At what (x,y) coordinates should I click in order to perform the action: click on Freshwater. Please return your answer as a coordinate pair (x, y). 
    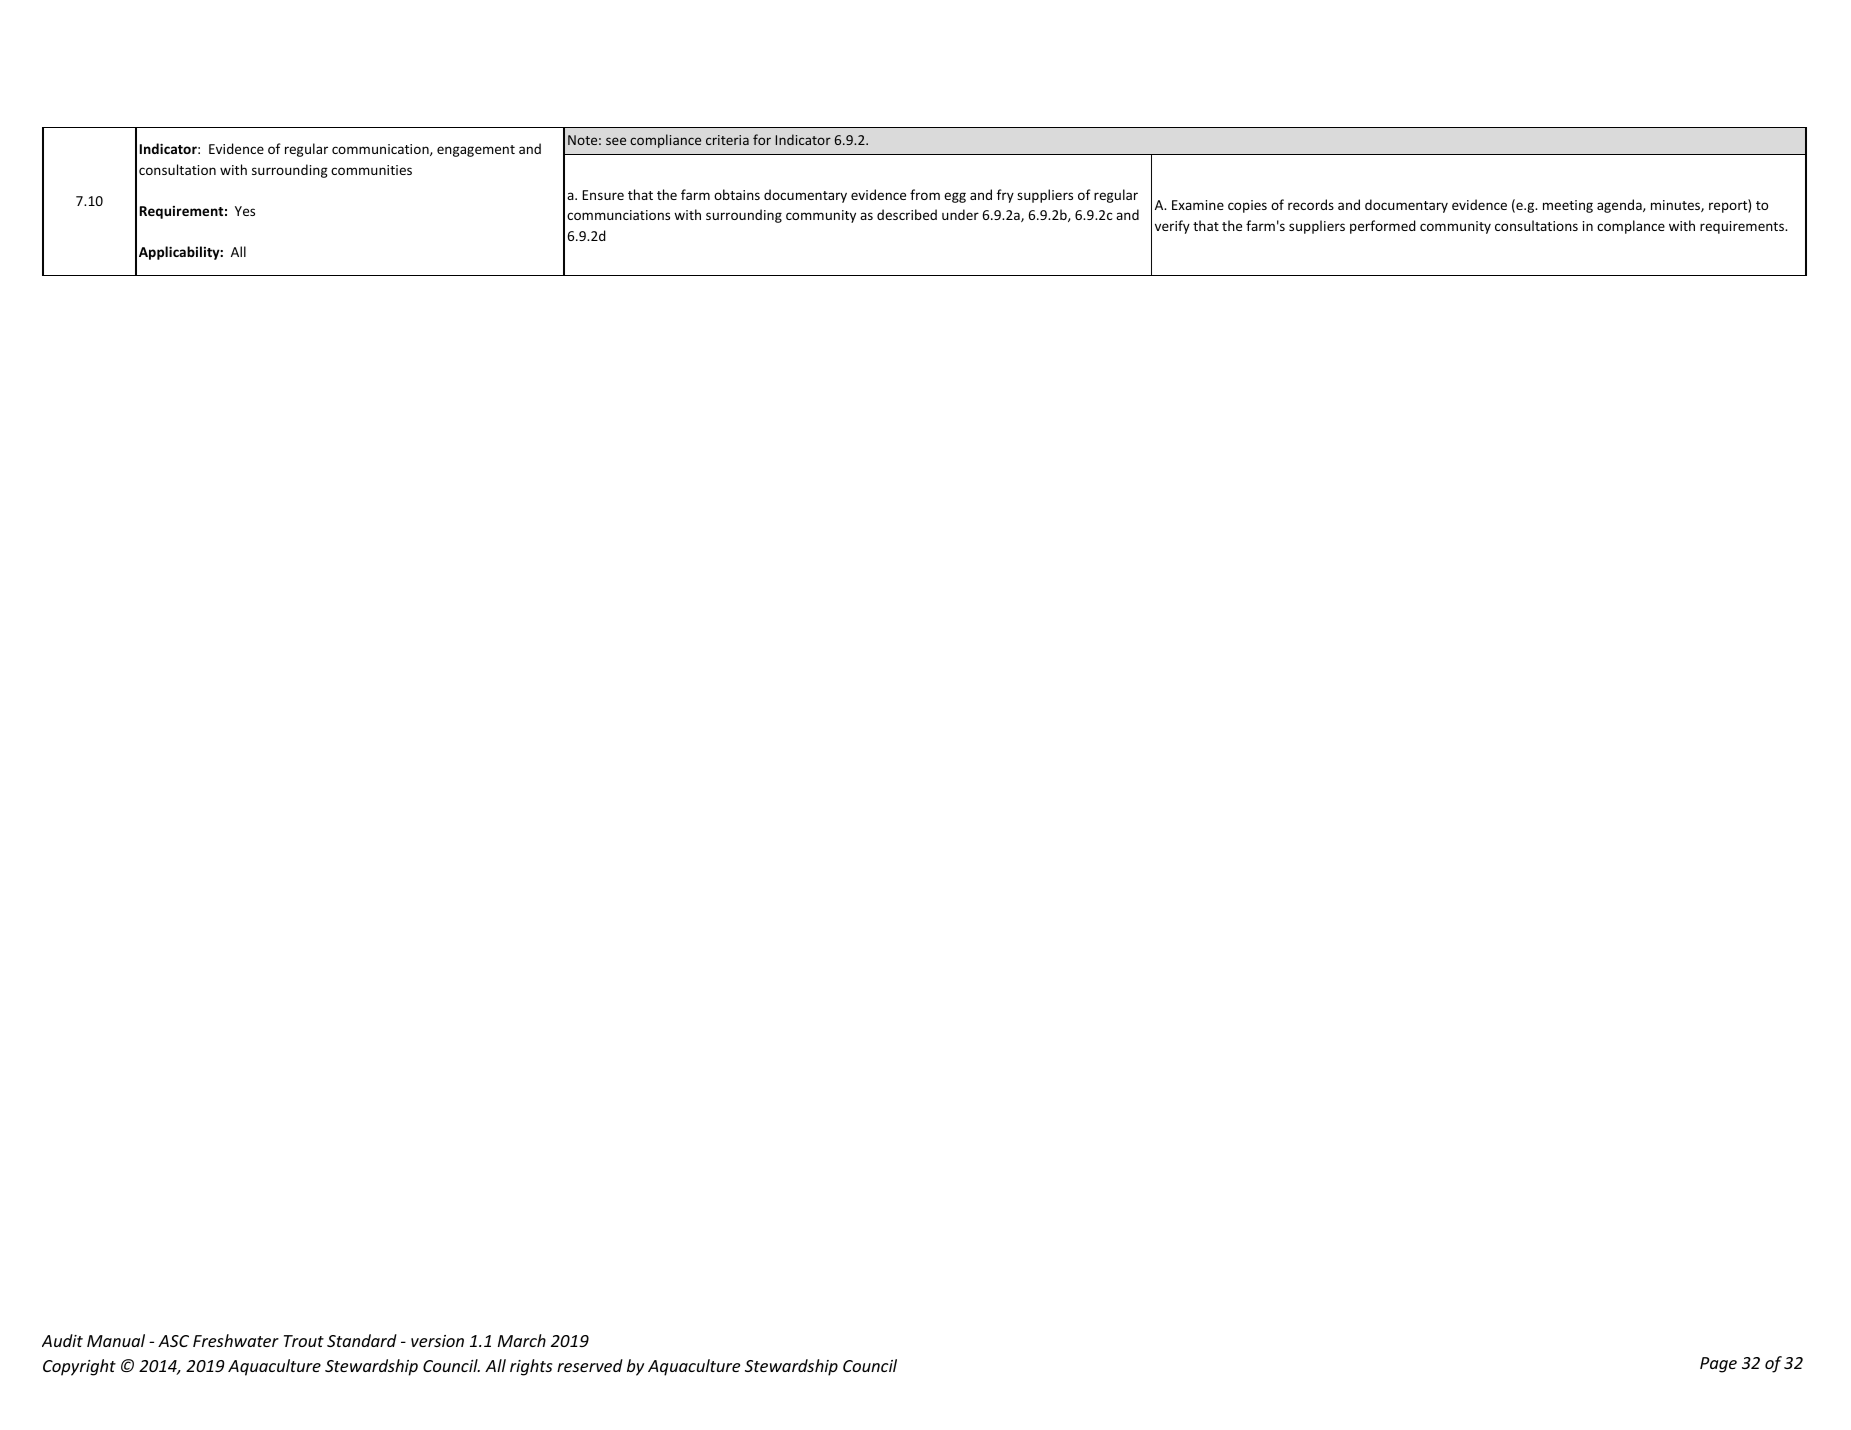
    Looking at the image, I should click on (236, 1340).
